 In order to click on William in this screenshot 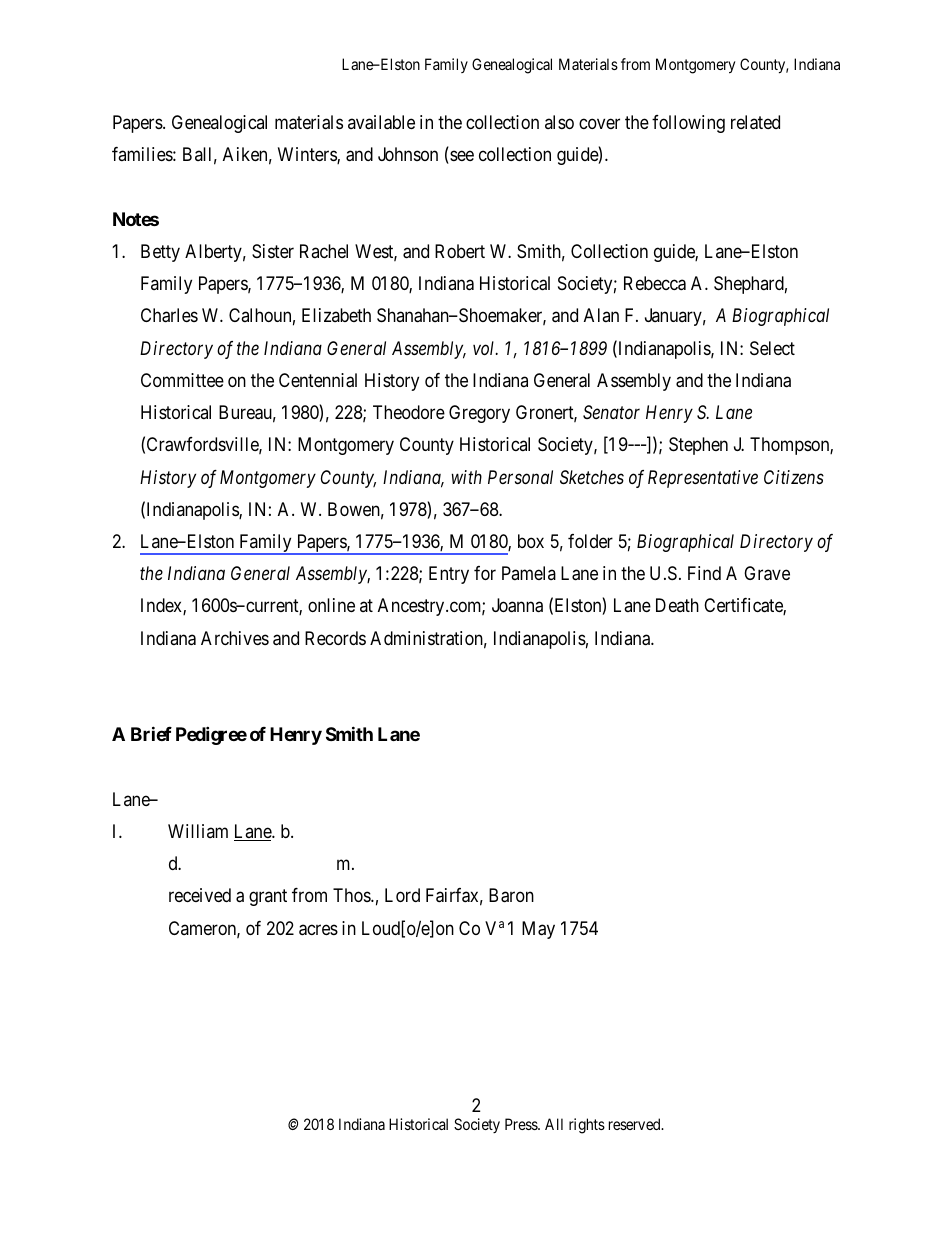, I will do `click(198, 831)`.
